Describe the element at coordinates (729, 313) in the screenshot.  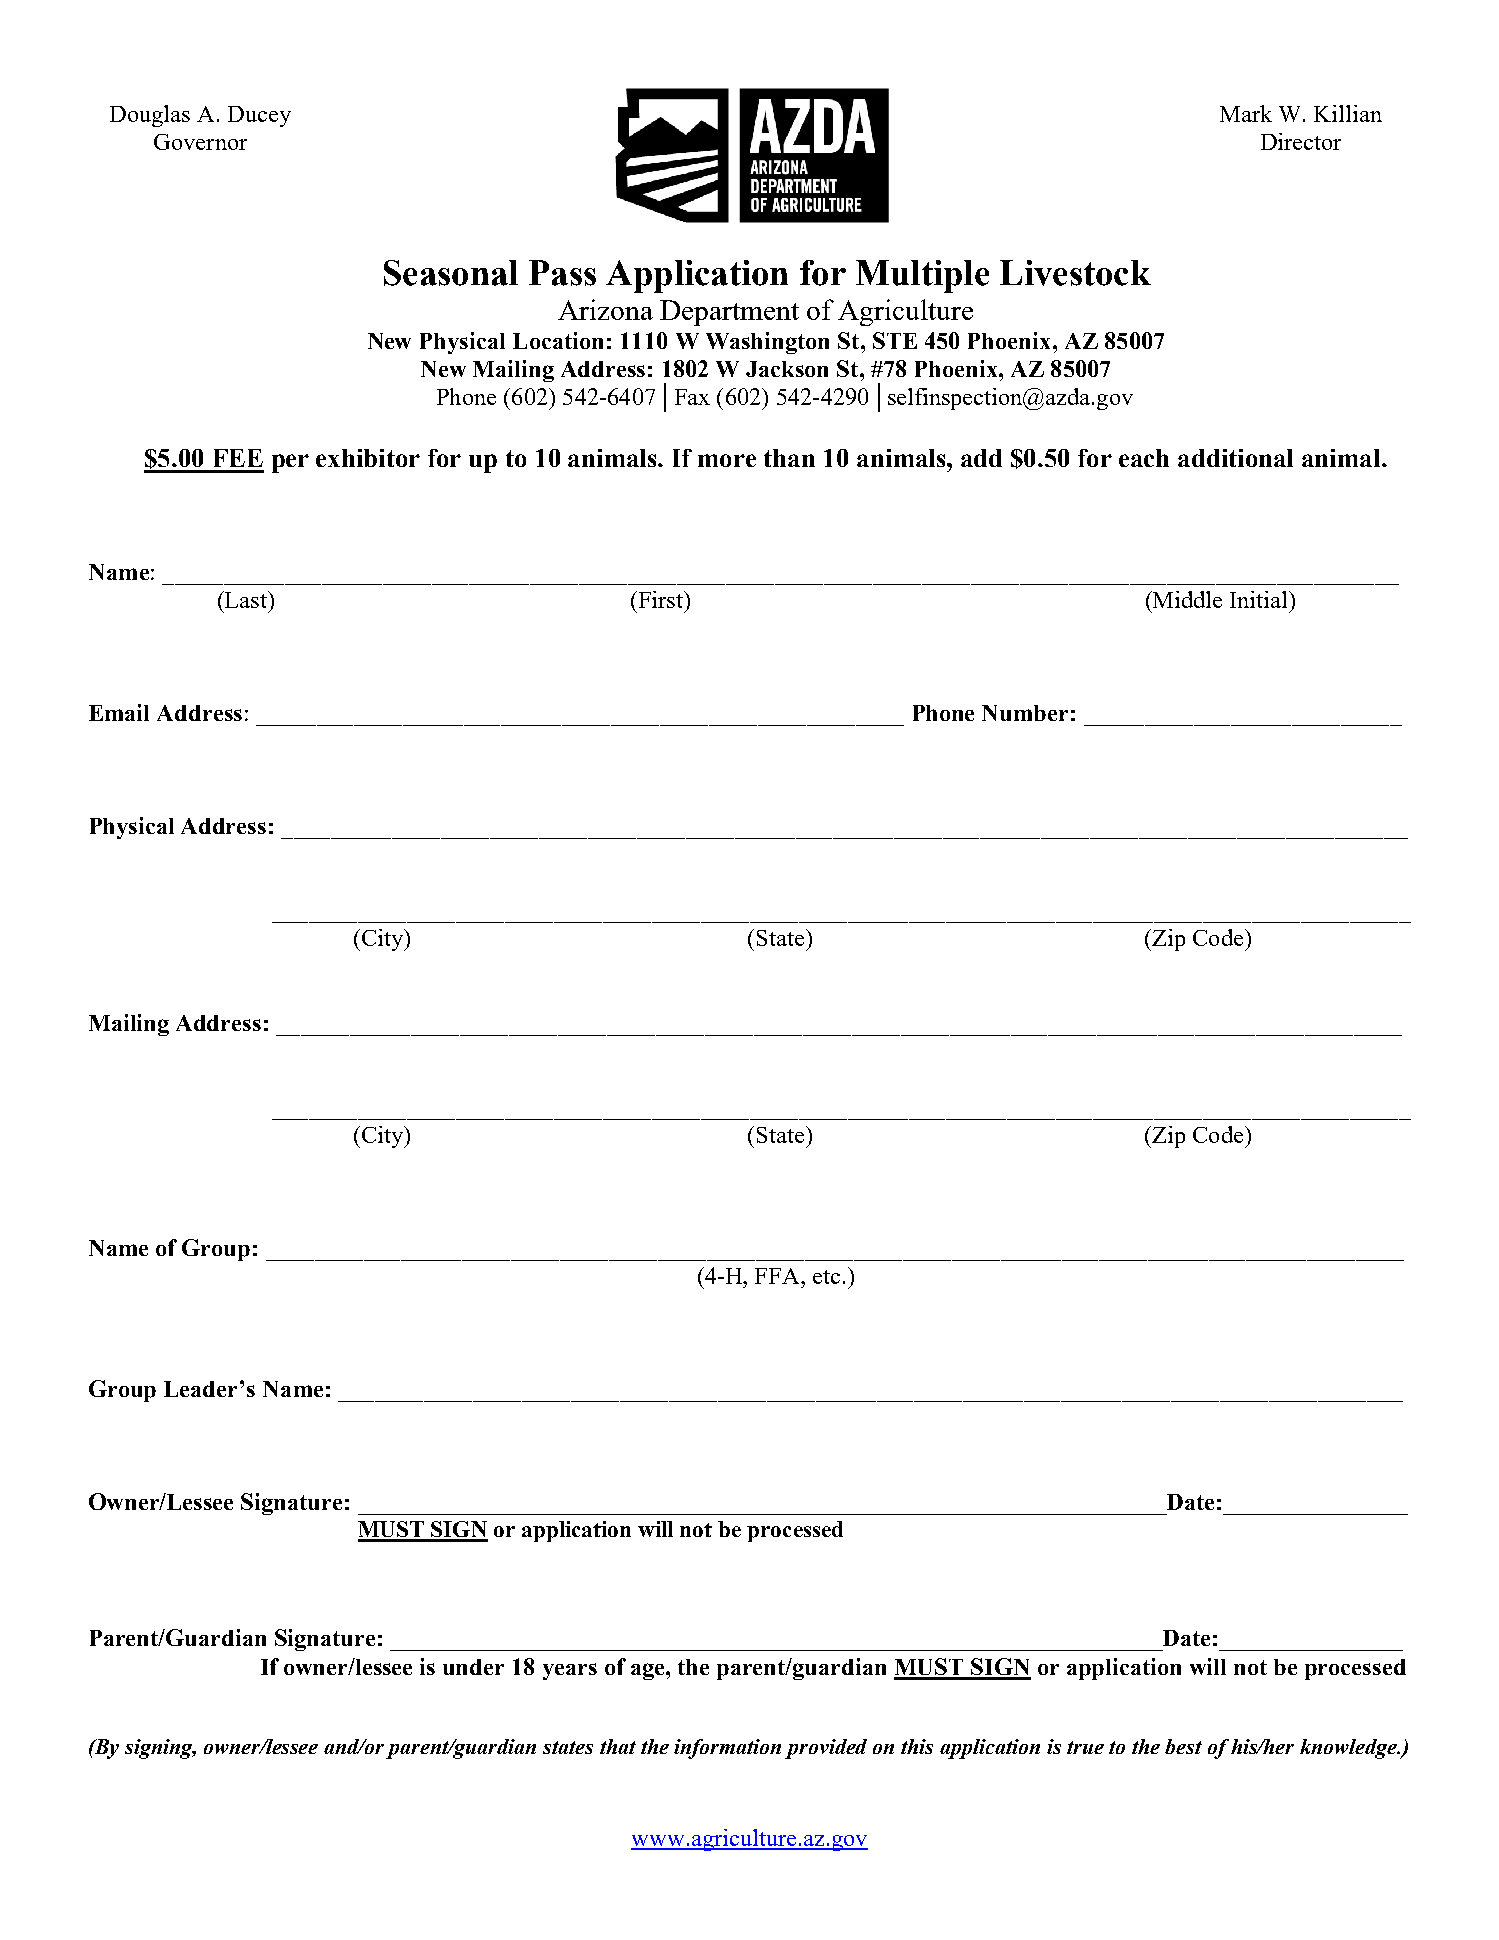
I see `Department` at that location.
